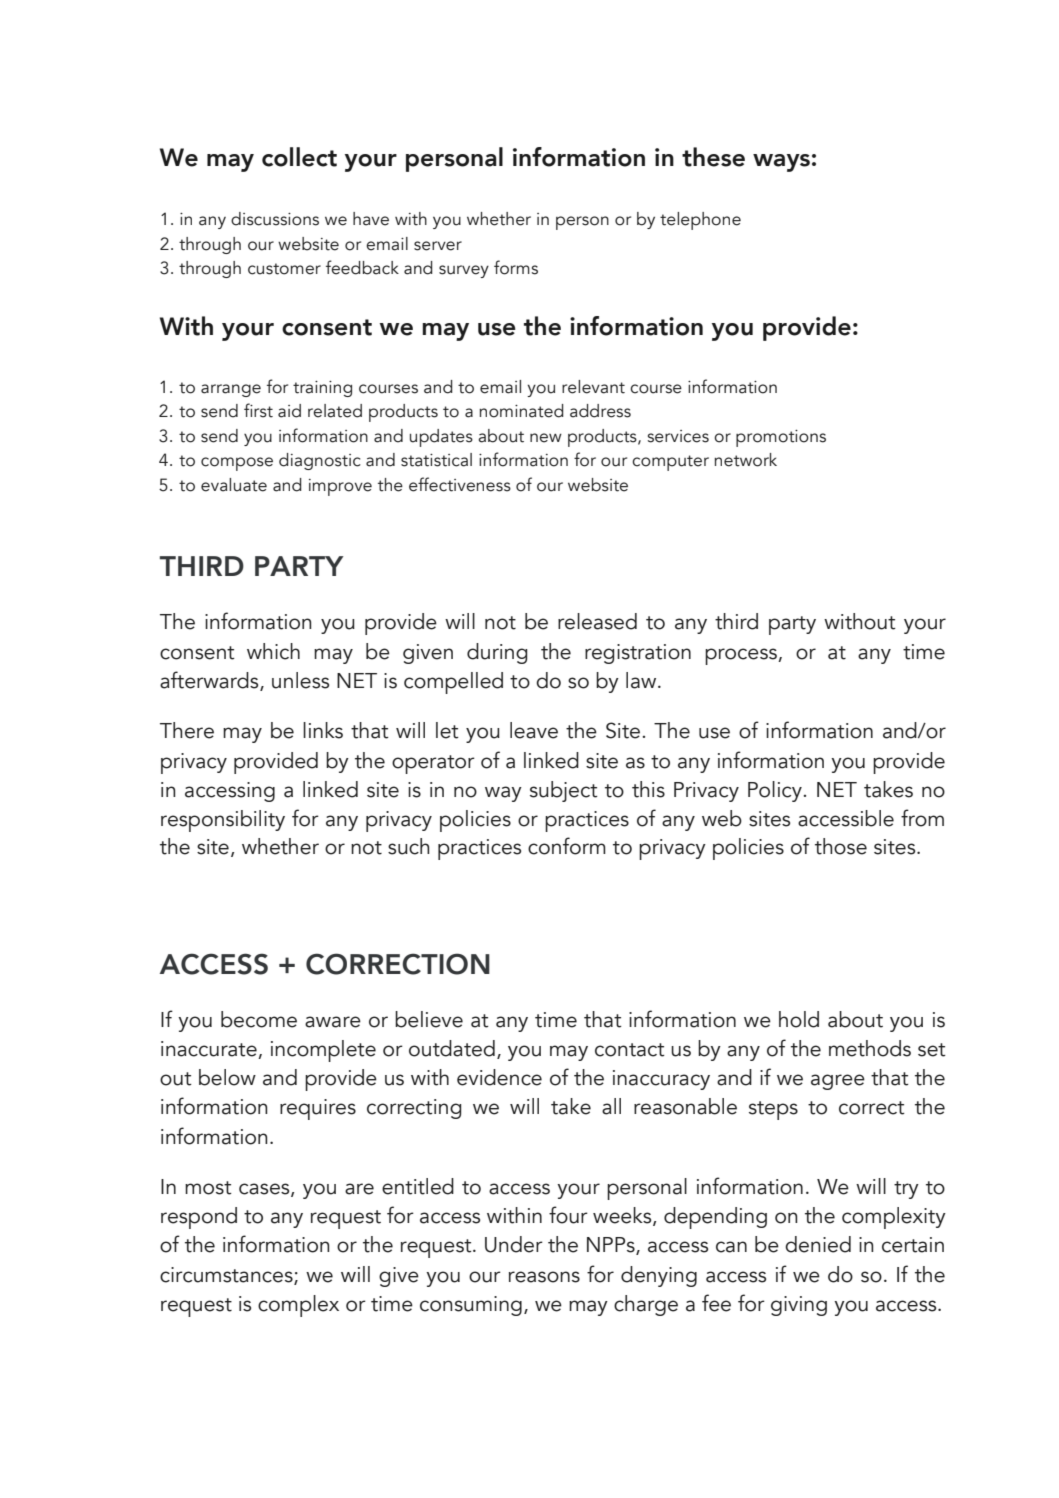  Describe the element at coordinates (323, 730) in the page. I see `links` at that location.
